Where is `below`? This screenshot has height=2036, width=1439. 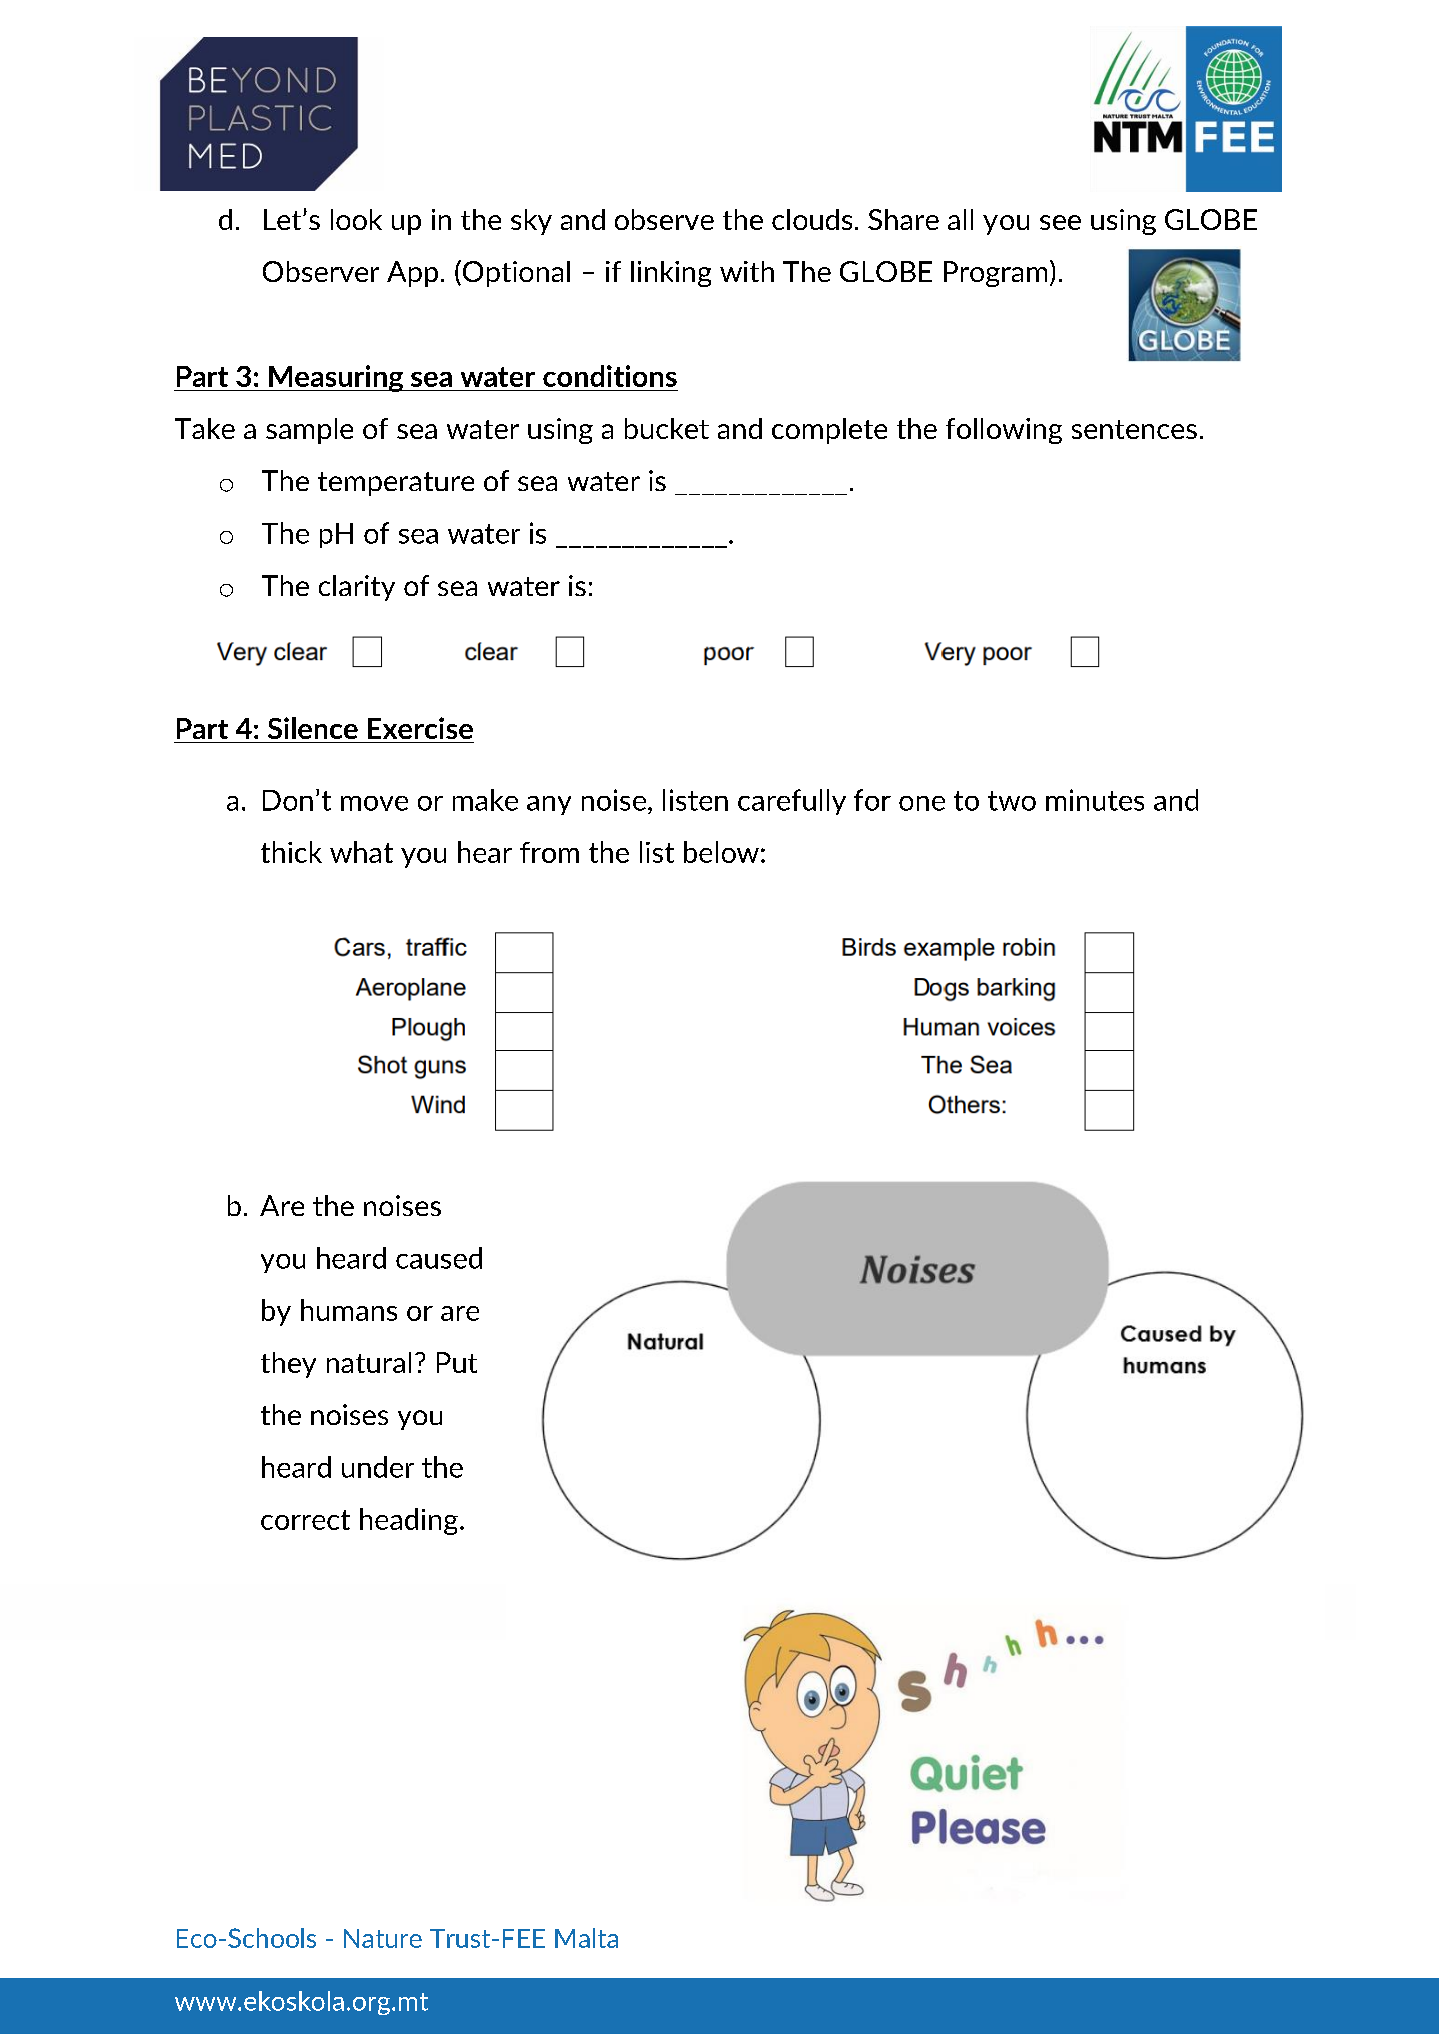
below is located at coordinates (721, 852).
